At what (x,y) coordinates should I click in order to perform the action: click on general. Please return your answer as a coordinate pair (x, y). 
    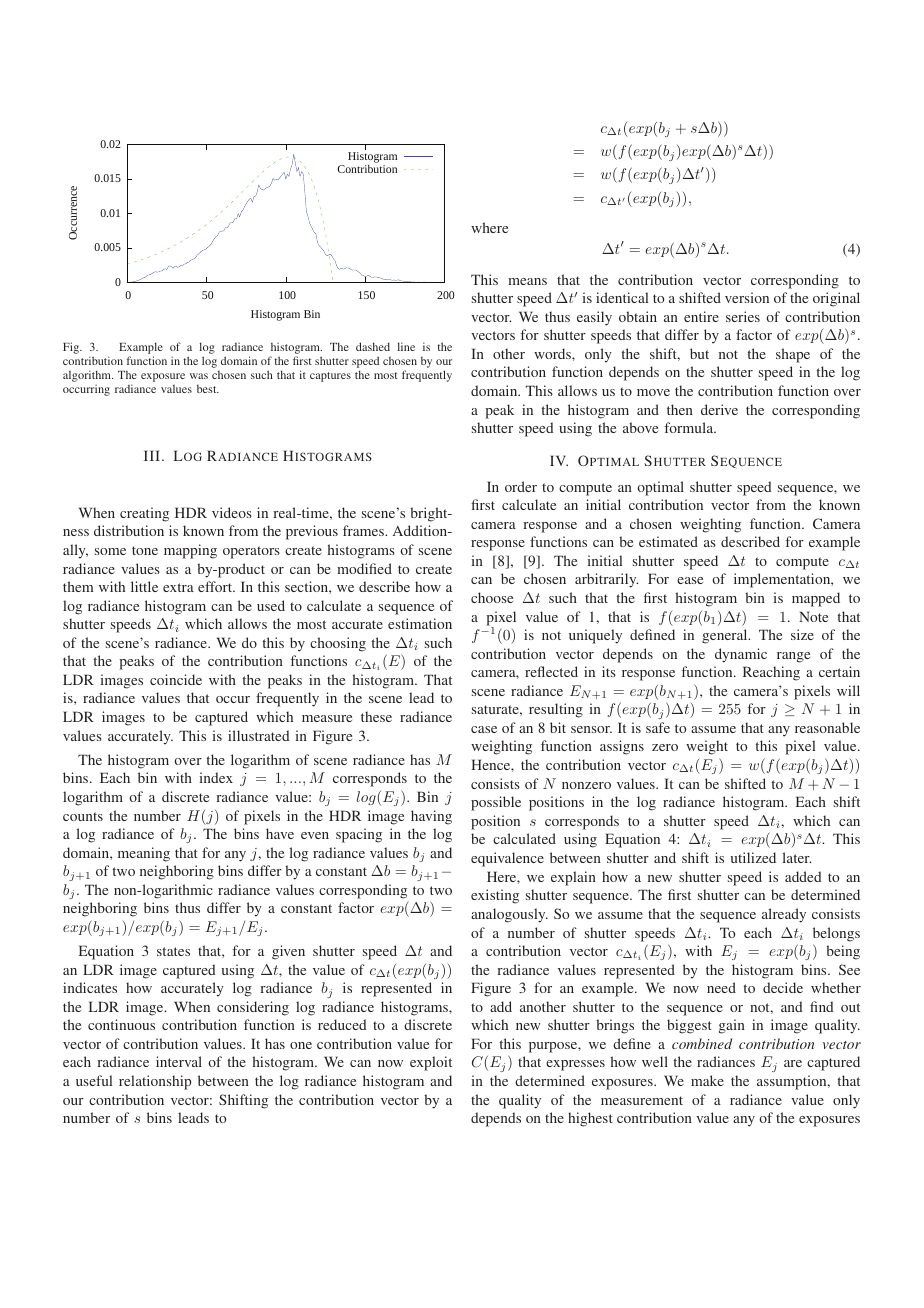
    Looking at the image, I should click on (726, 636).
